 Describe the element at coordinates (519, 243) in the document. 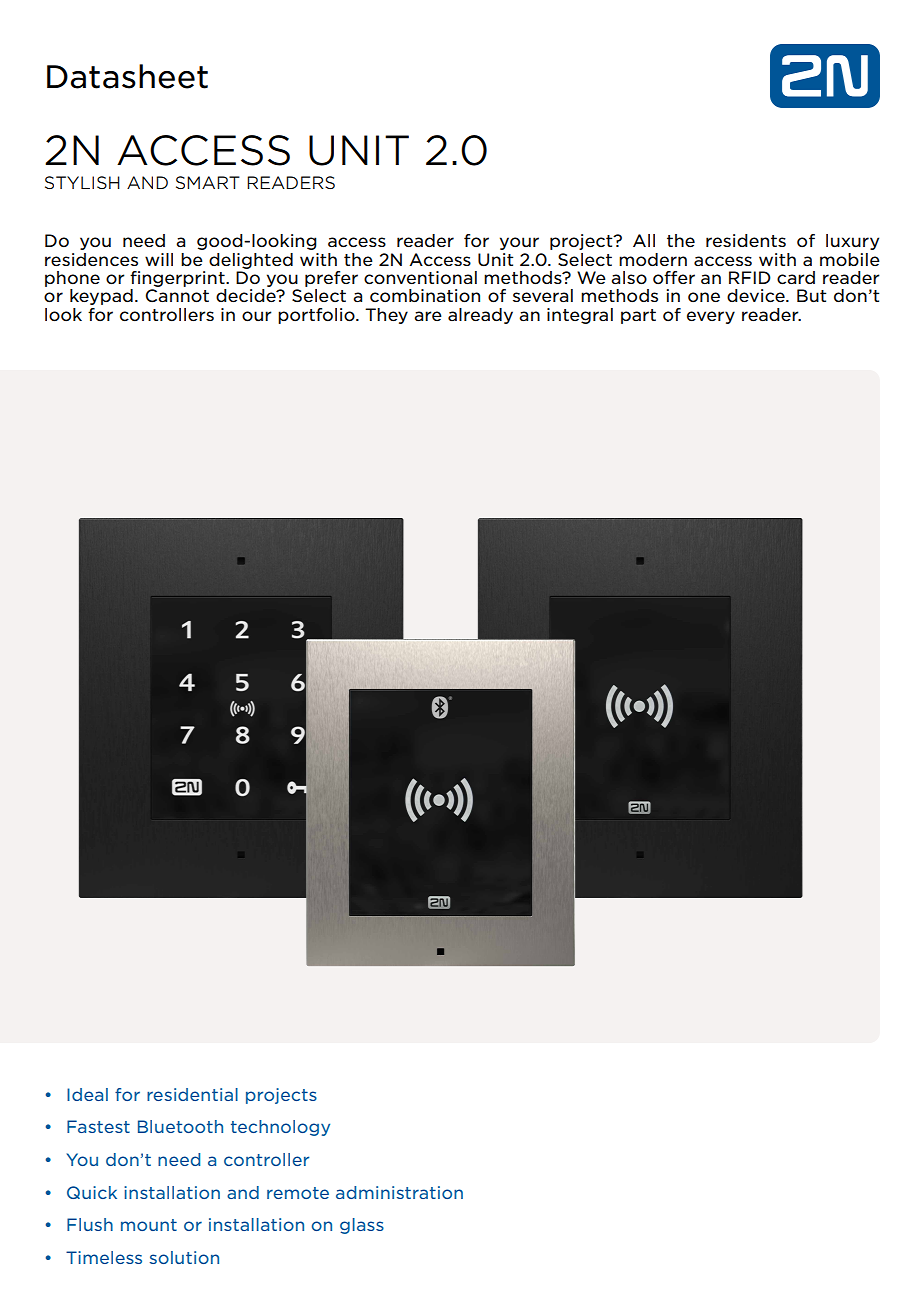

I see `your` at that location.
